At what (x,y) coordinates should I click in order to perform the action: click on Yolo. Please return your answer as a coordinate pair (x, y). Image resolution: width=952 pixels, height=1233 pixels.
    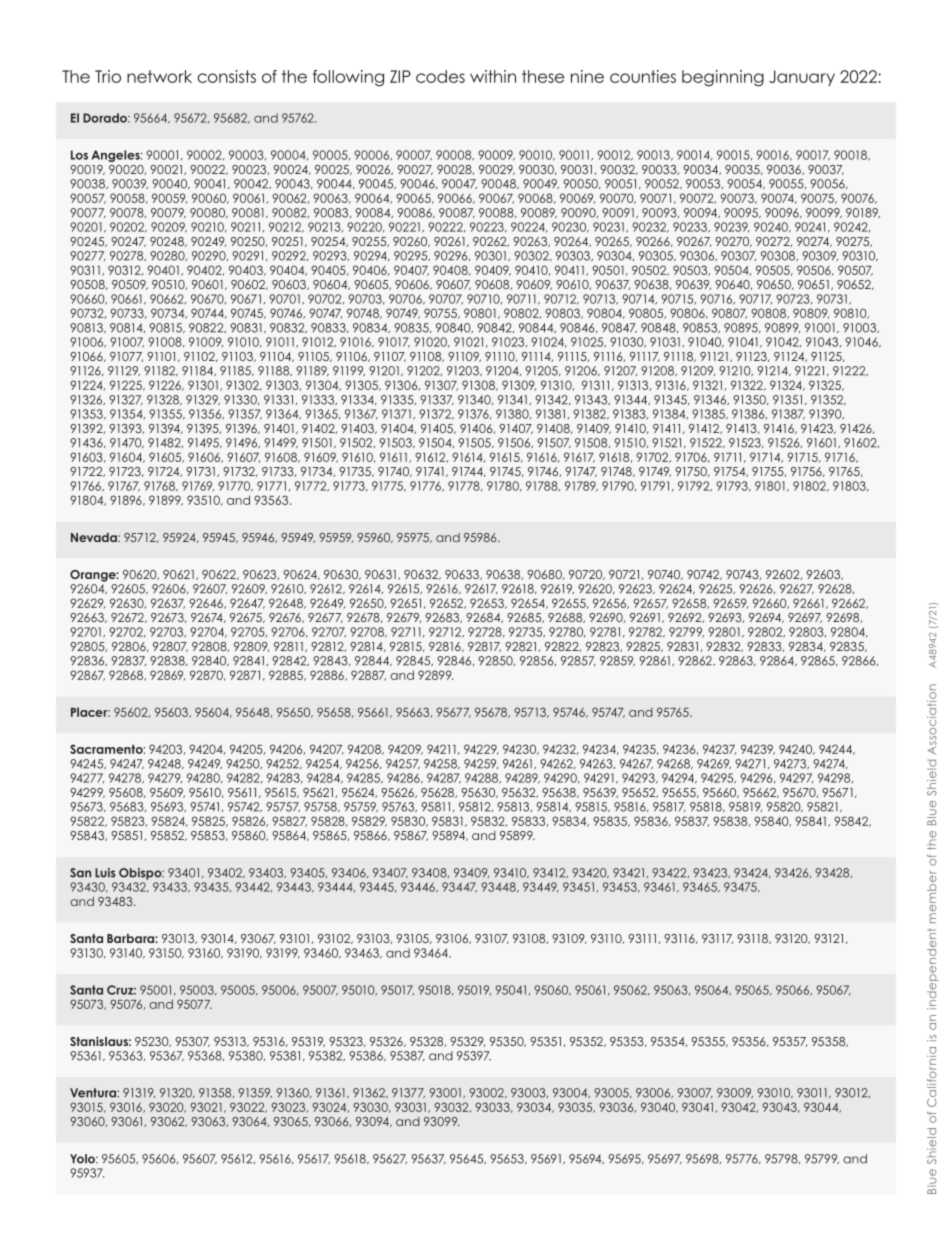
    Looking at the image, I should click on (84, 1159).
